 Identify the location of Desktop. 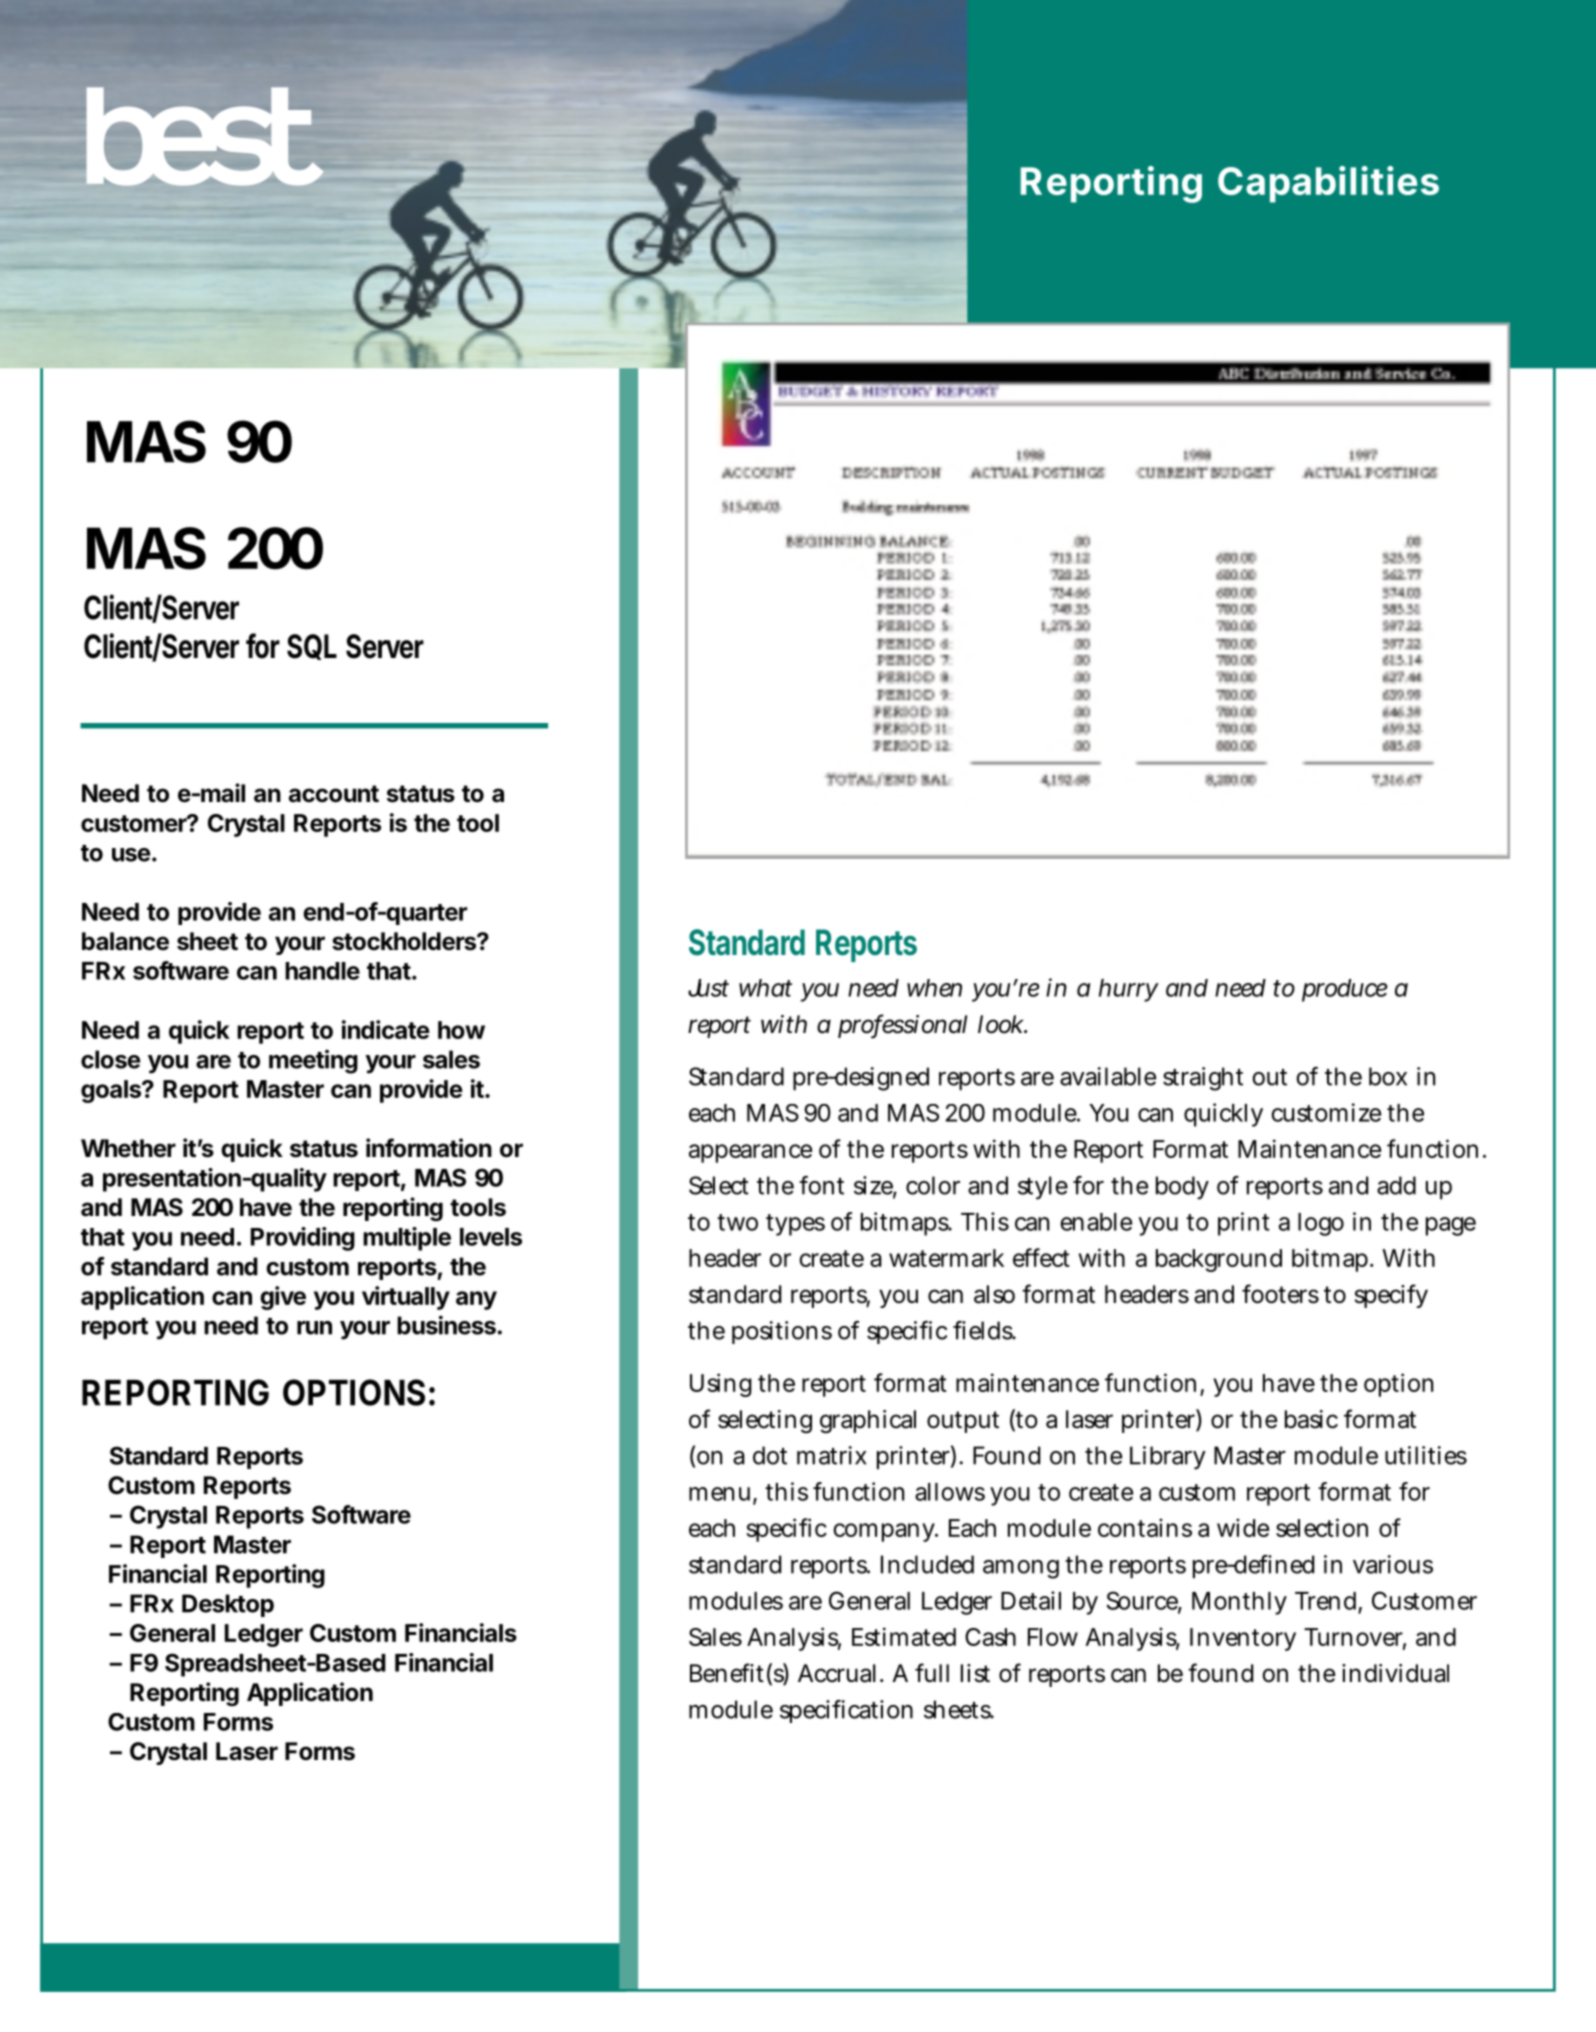
(228, 1605).
